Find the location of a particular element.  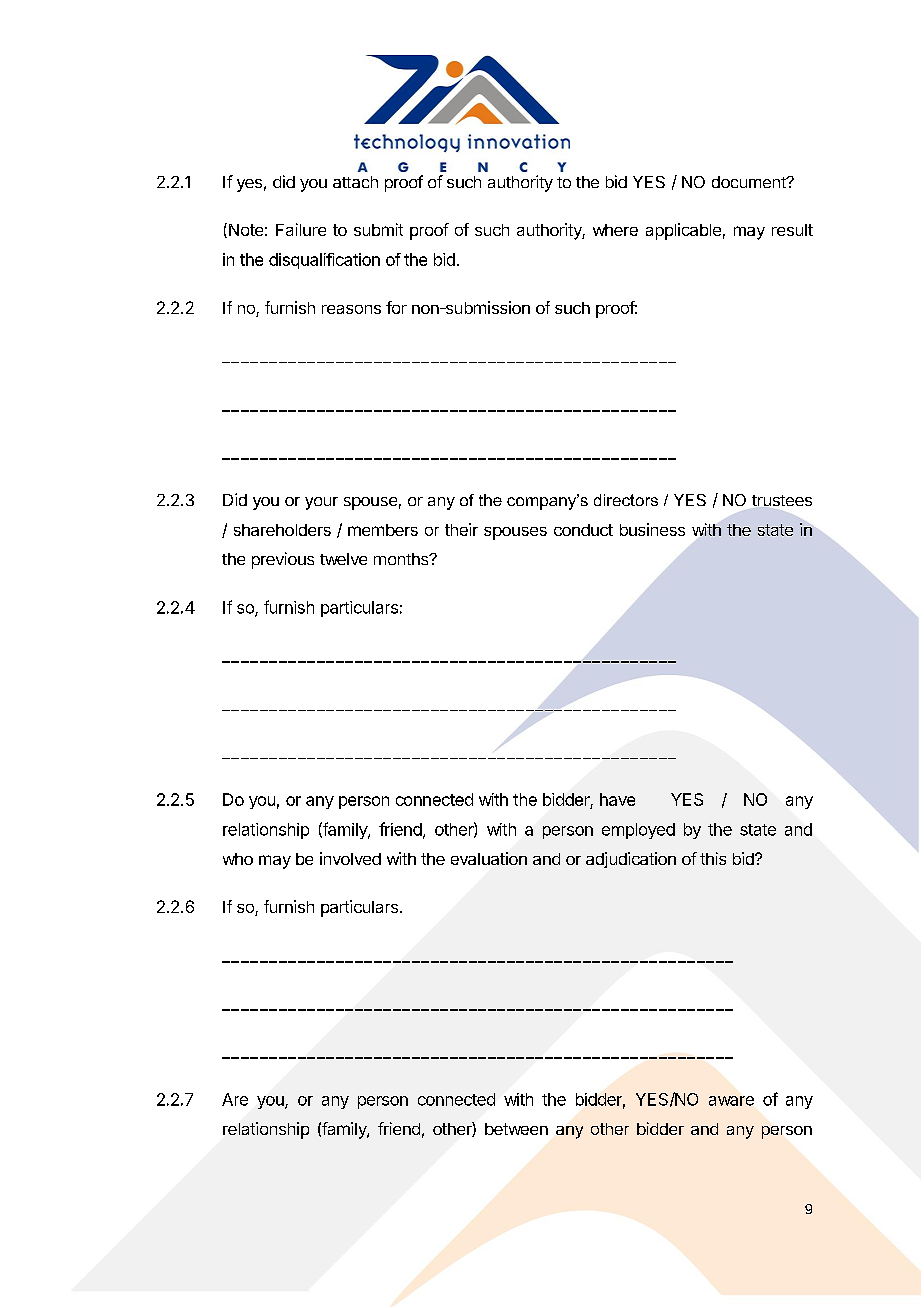

between is located at coordinates (516, 1129).
